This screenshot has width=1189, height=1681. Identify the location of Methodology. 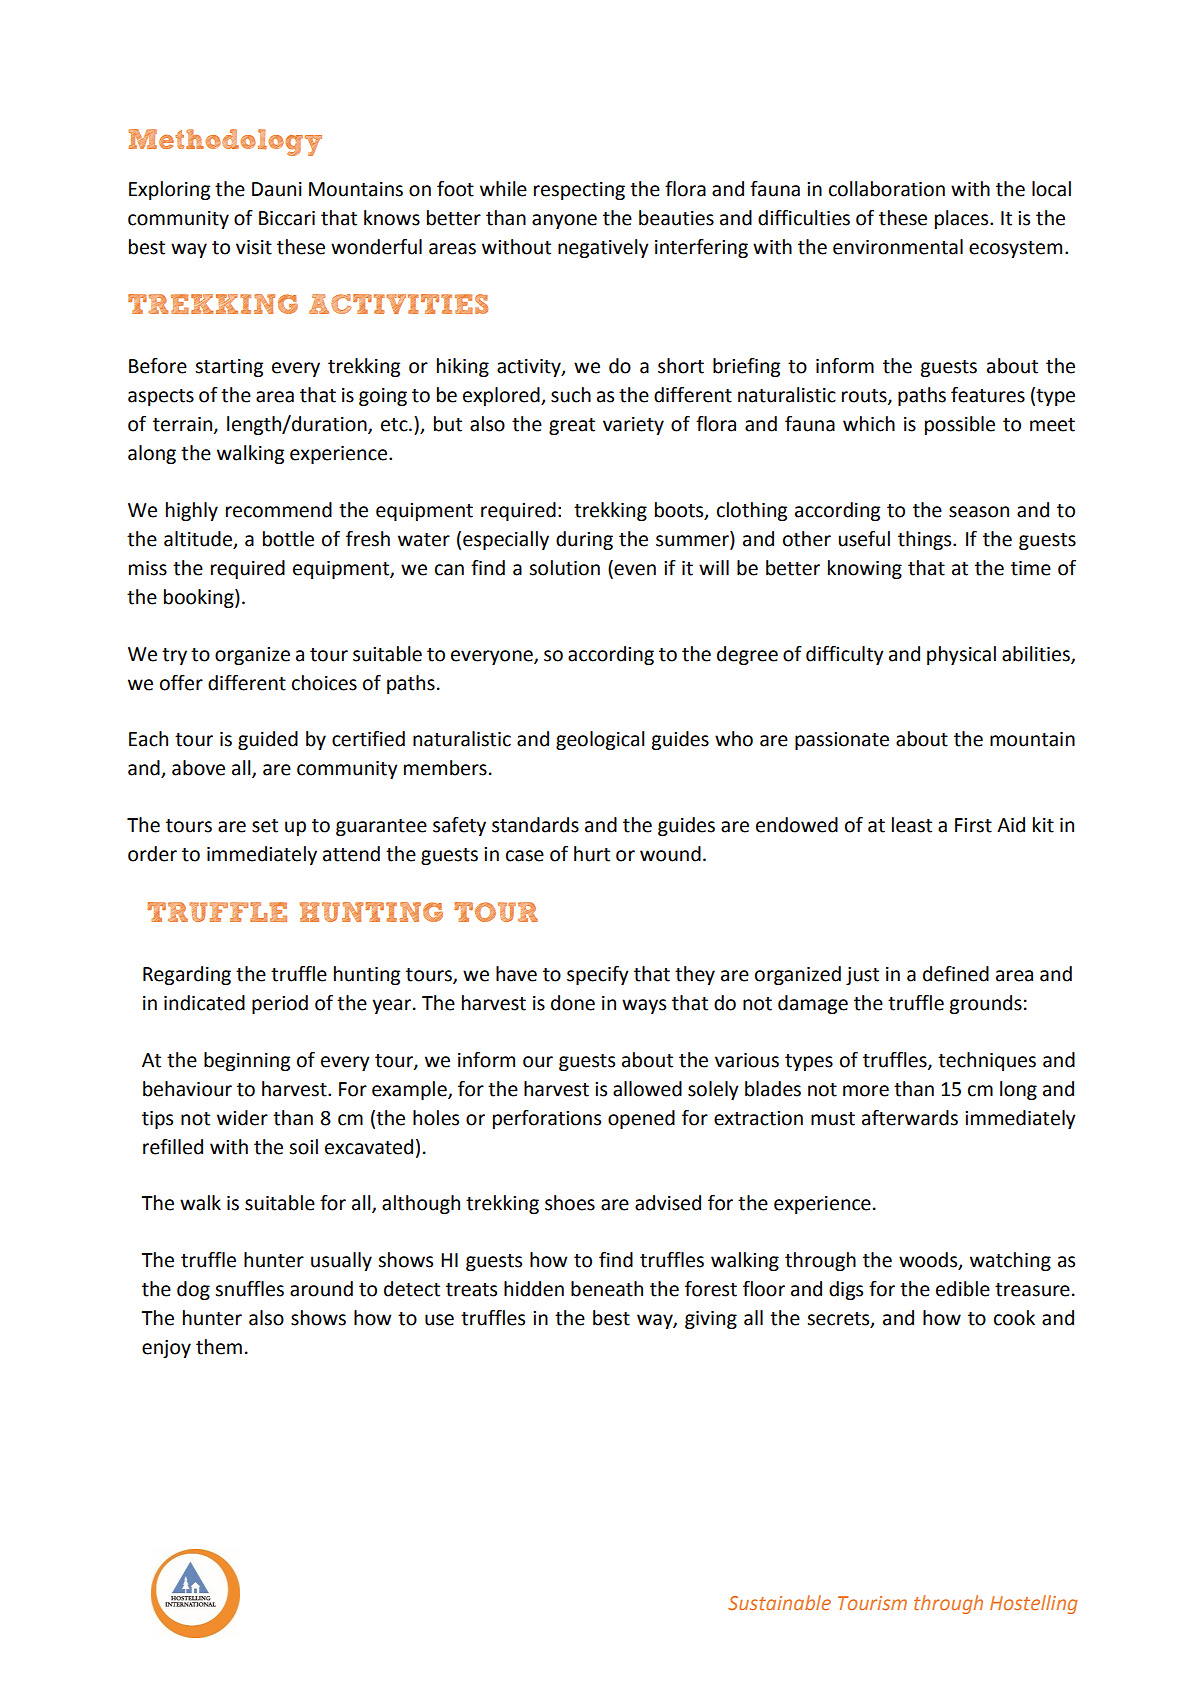
(225, 142).
